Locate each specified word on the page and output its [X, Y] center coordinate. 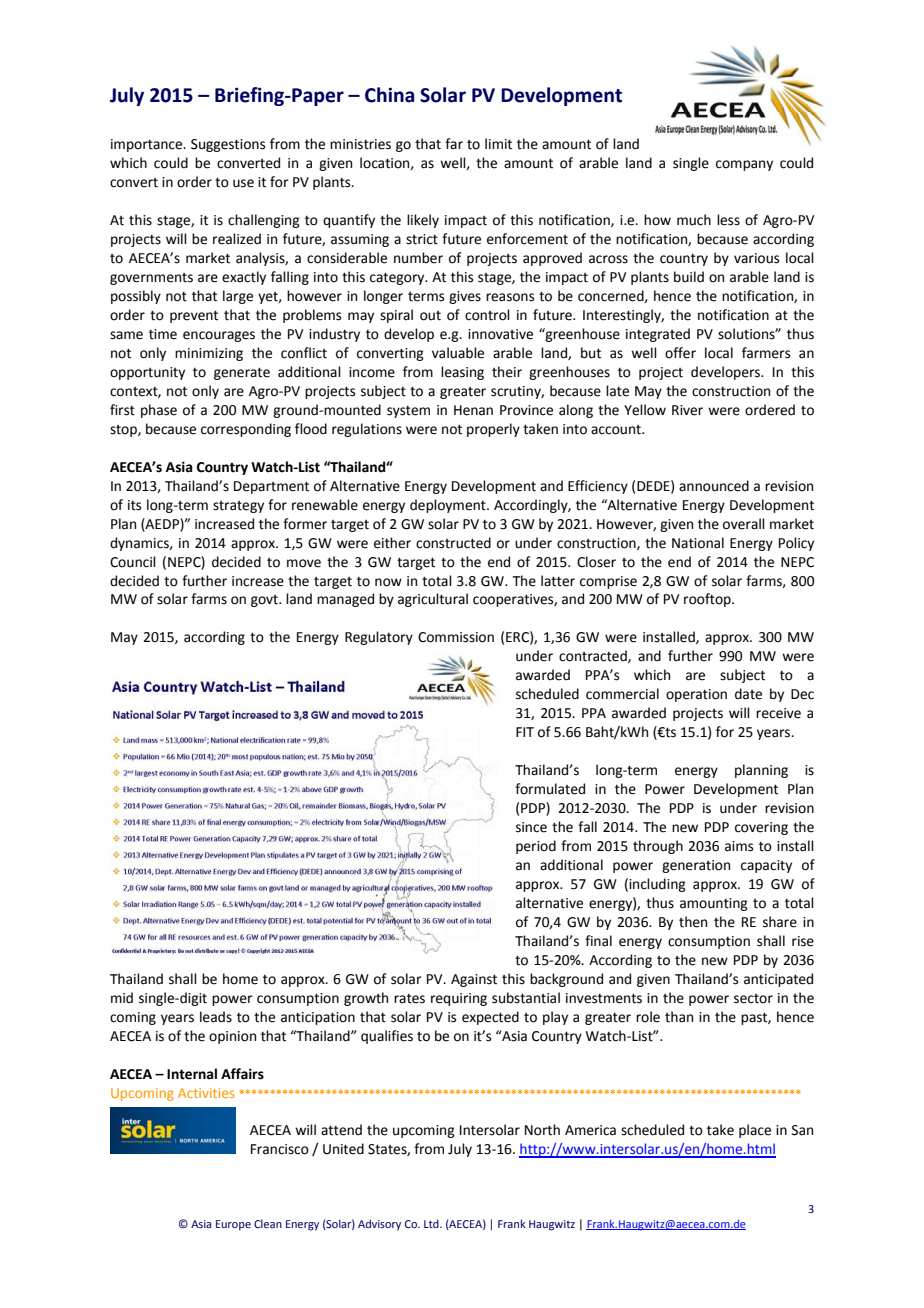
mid [122, 998]
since [531, 827]
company [744, 165]
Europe [233, 1225]
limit [498, 144]
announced [714, 486]
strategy [238, 507]
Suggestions [228, 145]
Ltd [432, 1223]
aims [739, 846]
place [755, 1131]
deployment [449, 506]
